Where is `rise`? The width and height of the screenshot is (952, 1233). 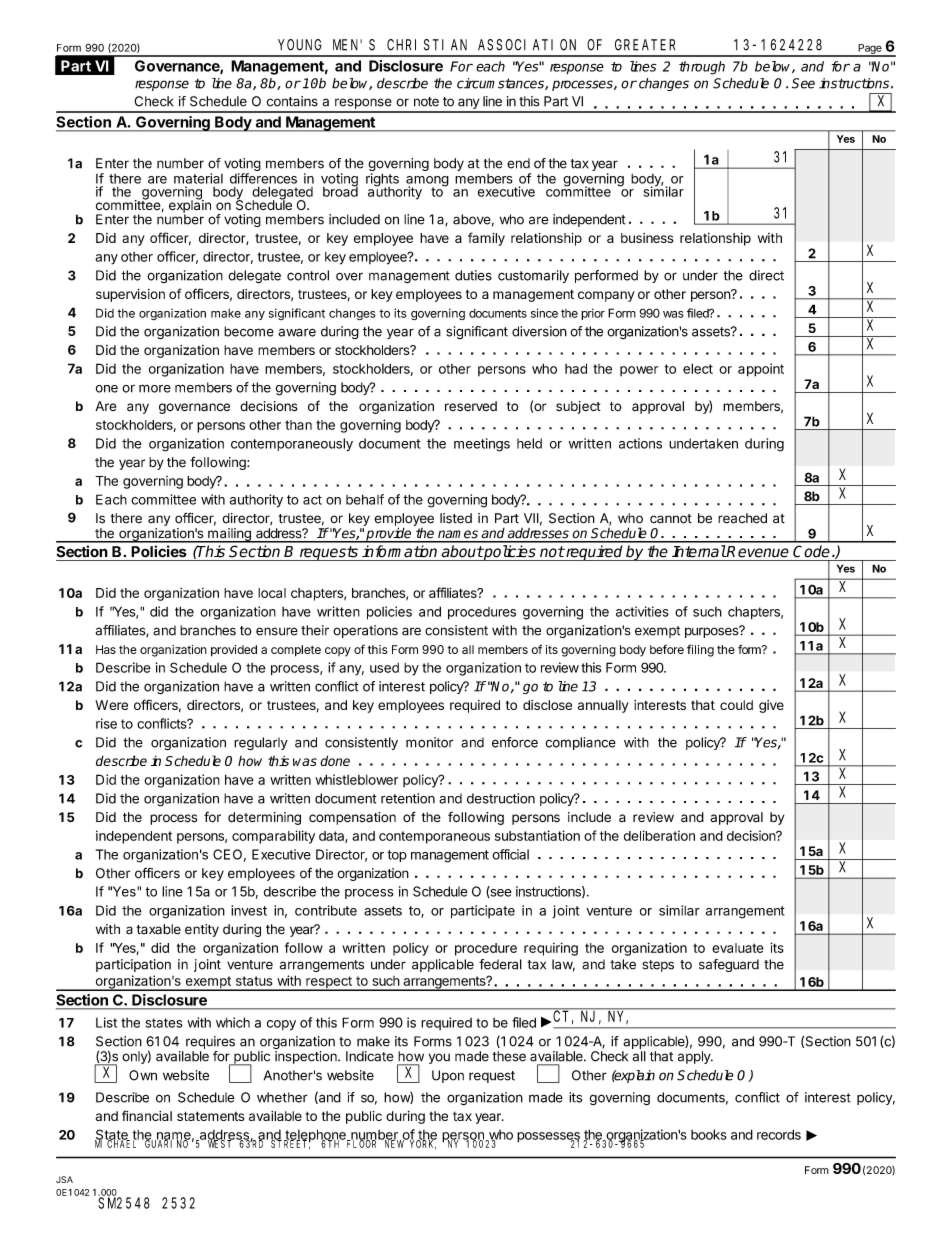 rise is located at coordinates (106, 723).
